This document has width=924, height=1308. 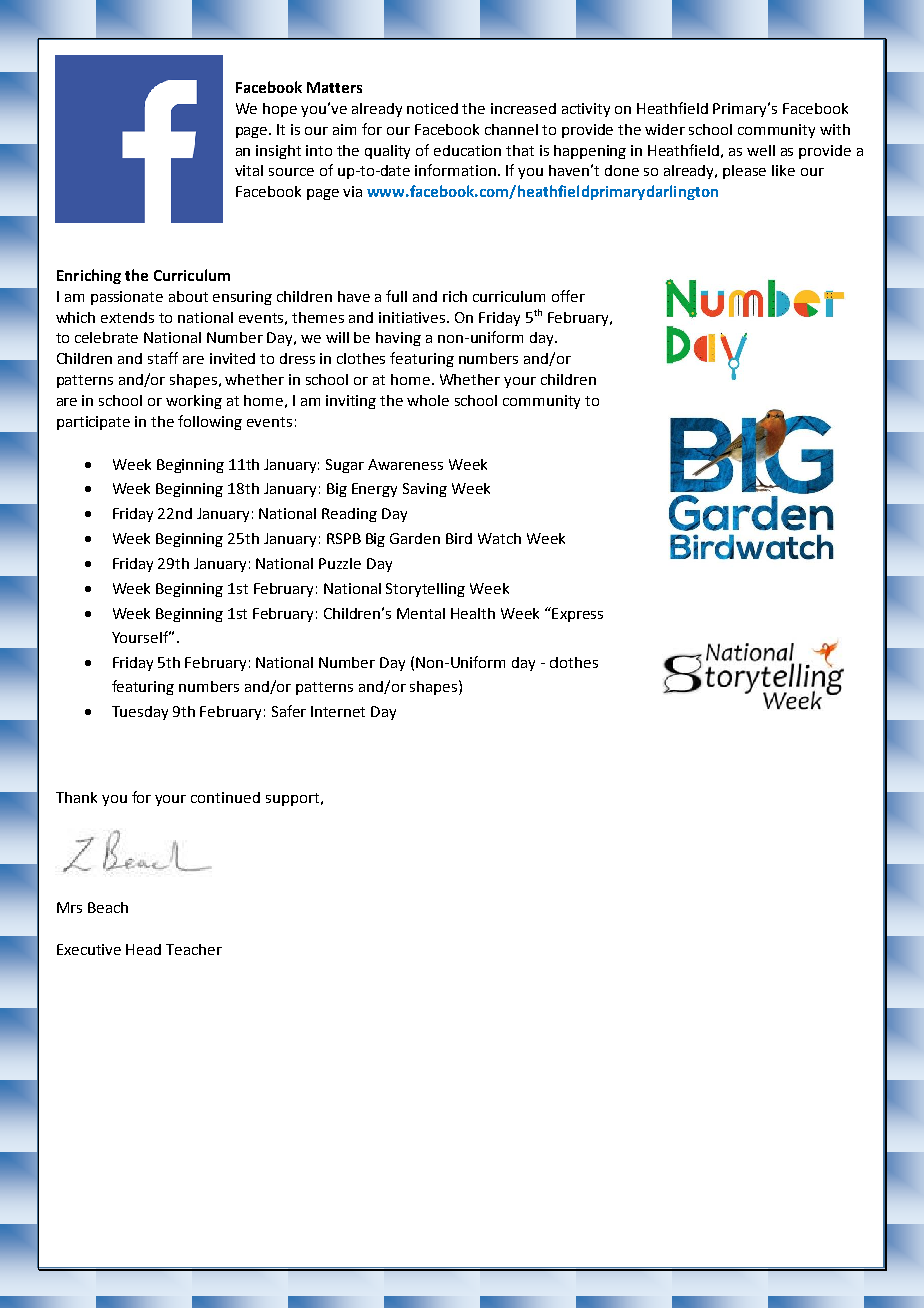 I want to click on initiatives, so click(x=413, y=317).
